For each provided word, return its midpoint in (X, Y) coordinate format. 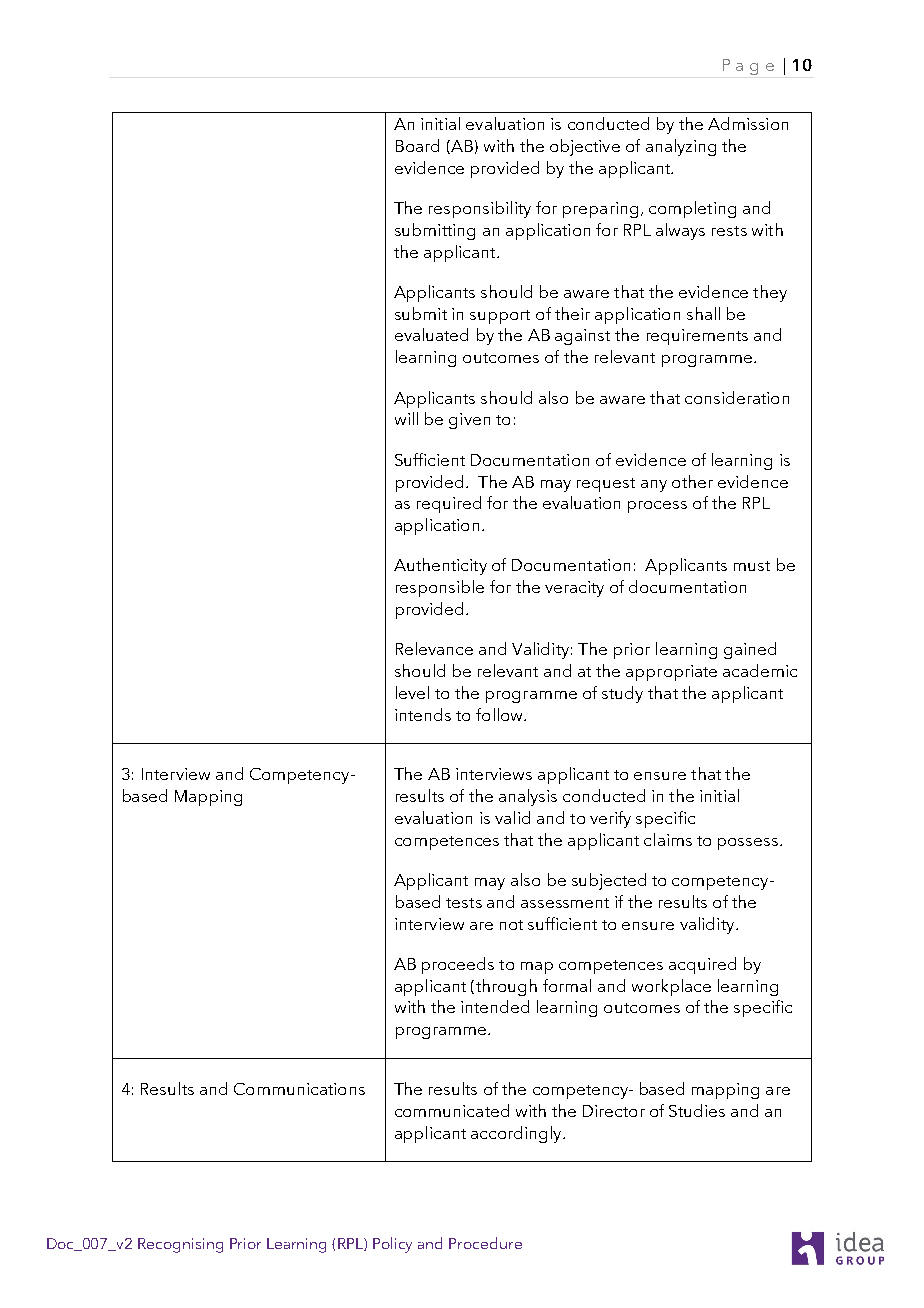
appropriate (671, 673)
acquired (702, 965)
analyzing (681, 147)
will (406, 418)
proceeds (458, 965)
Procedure (485, 1243)
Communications (299, 1089)
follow (500, 714)
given (469, 421)
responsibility (480, 209)
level (412, 692)
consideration (737, 397)
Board (417, 145)
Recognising (180, 1245)
